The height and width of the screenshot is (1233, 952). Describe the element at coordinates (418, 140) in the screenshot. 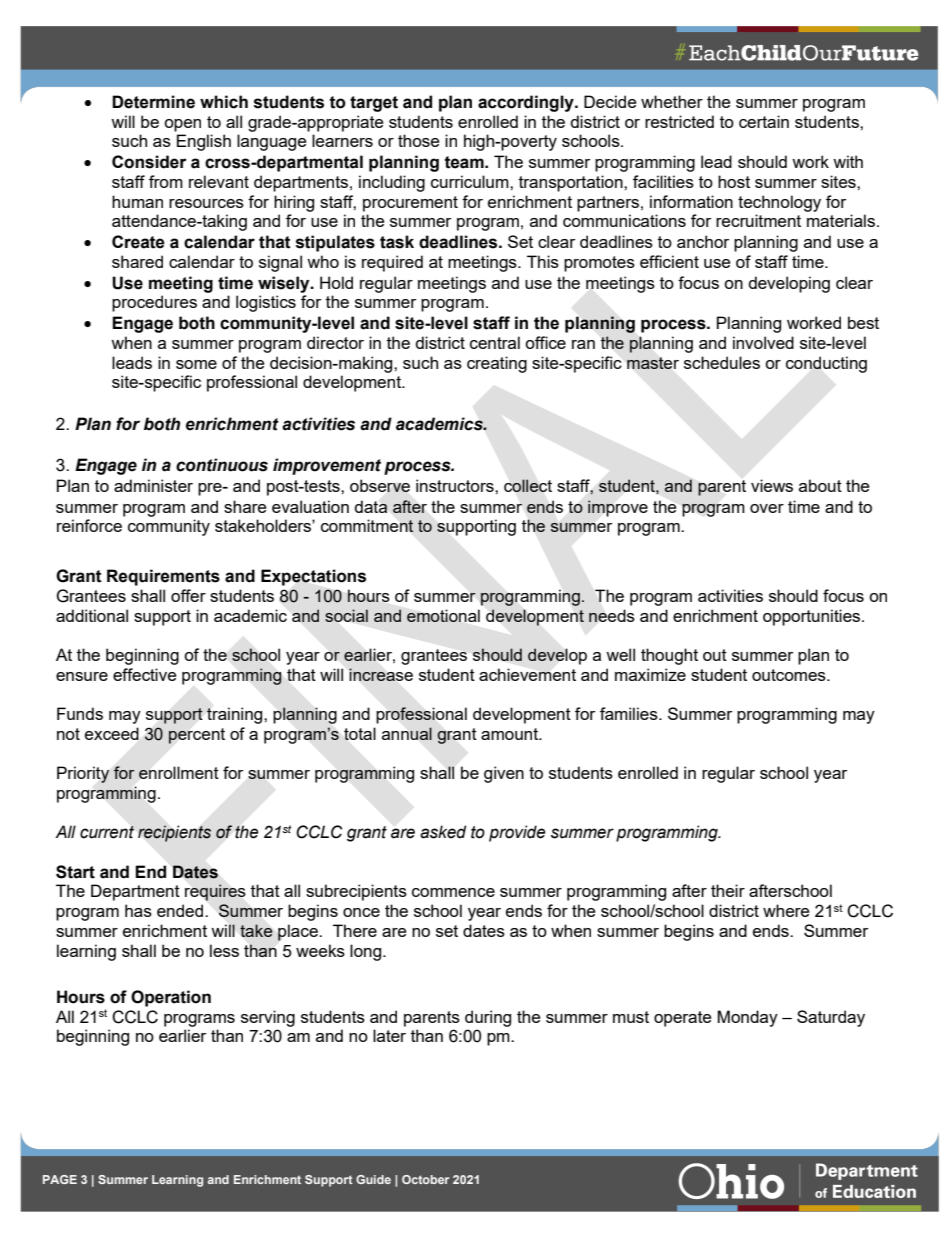

I see `those` at that location.
